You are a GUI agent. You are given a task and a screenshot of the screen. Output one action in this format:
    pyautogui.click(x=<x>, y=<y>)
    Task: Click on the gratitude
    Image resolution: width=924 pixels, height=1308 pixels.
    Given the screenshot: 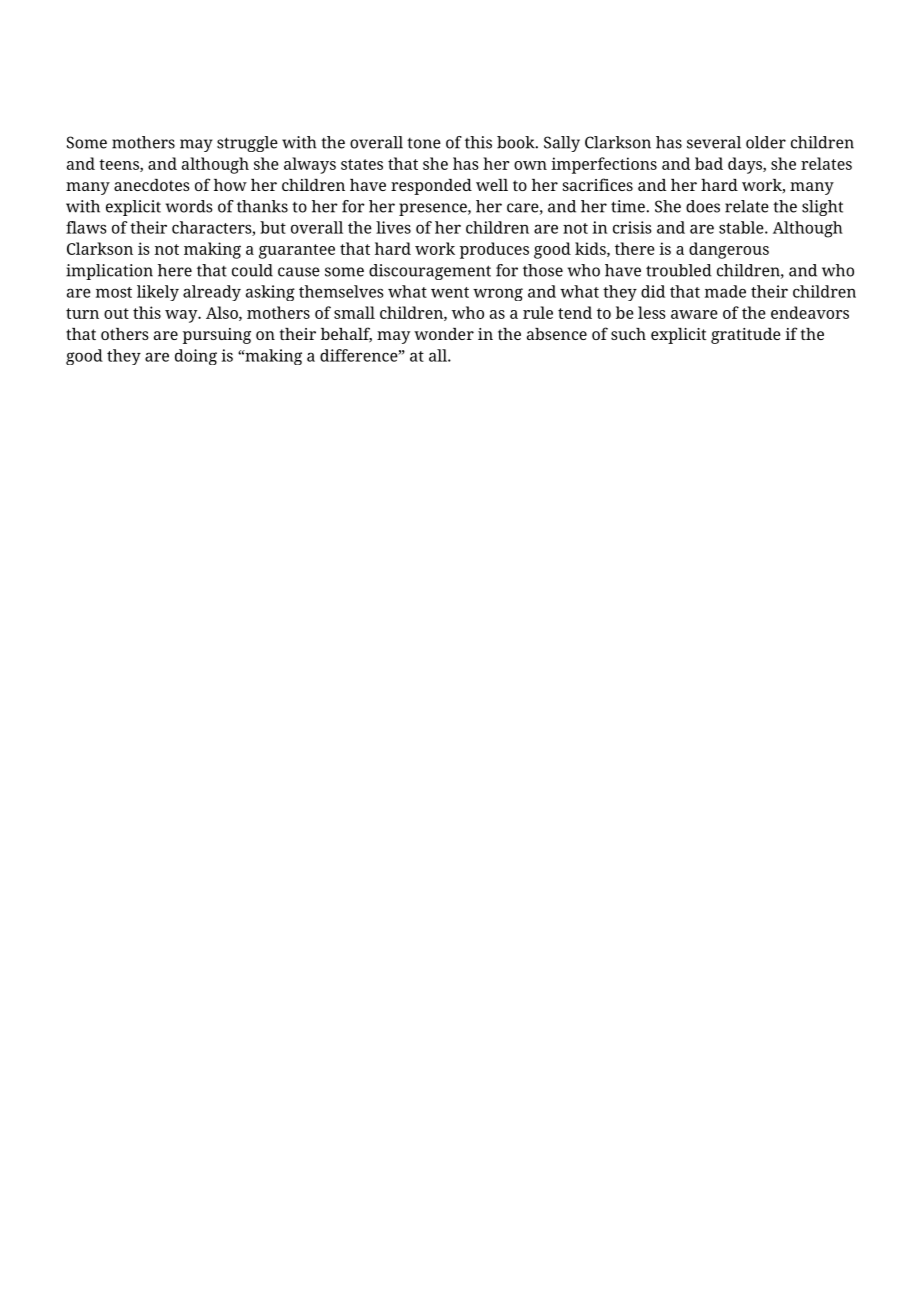 What is the action you would take?
    pyautogui.click(x=746, y=336)
